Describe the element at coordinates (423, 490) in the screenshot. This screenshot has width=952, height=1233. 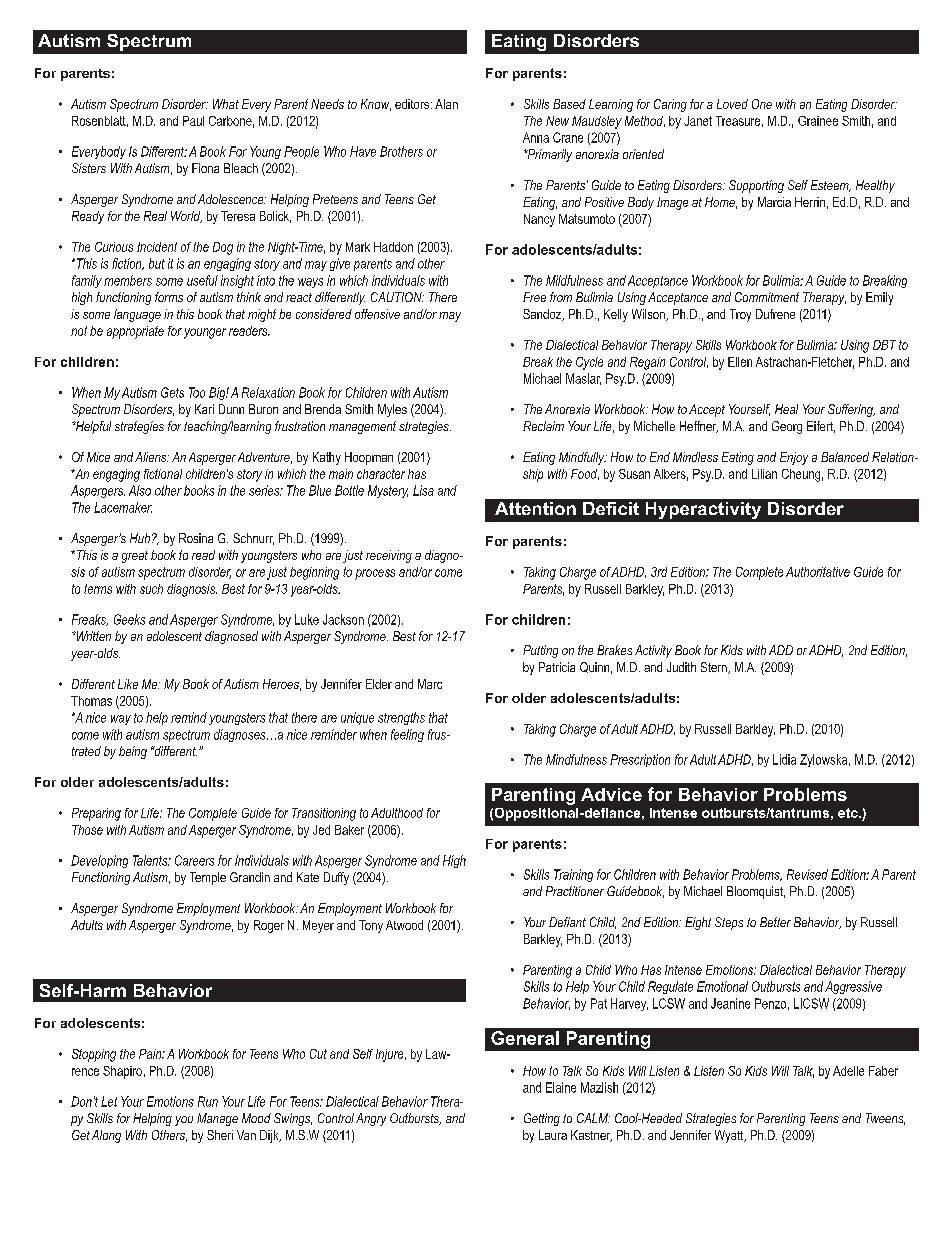
I see `Lisa` at that location.
